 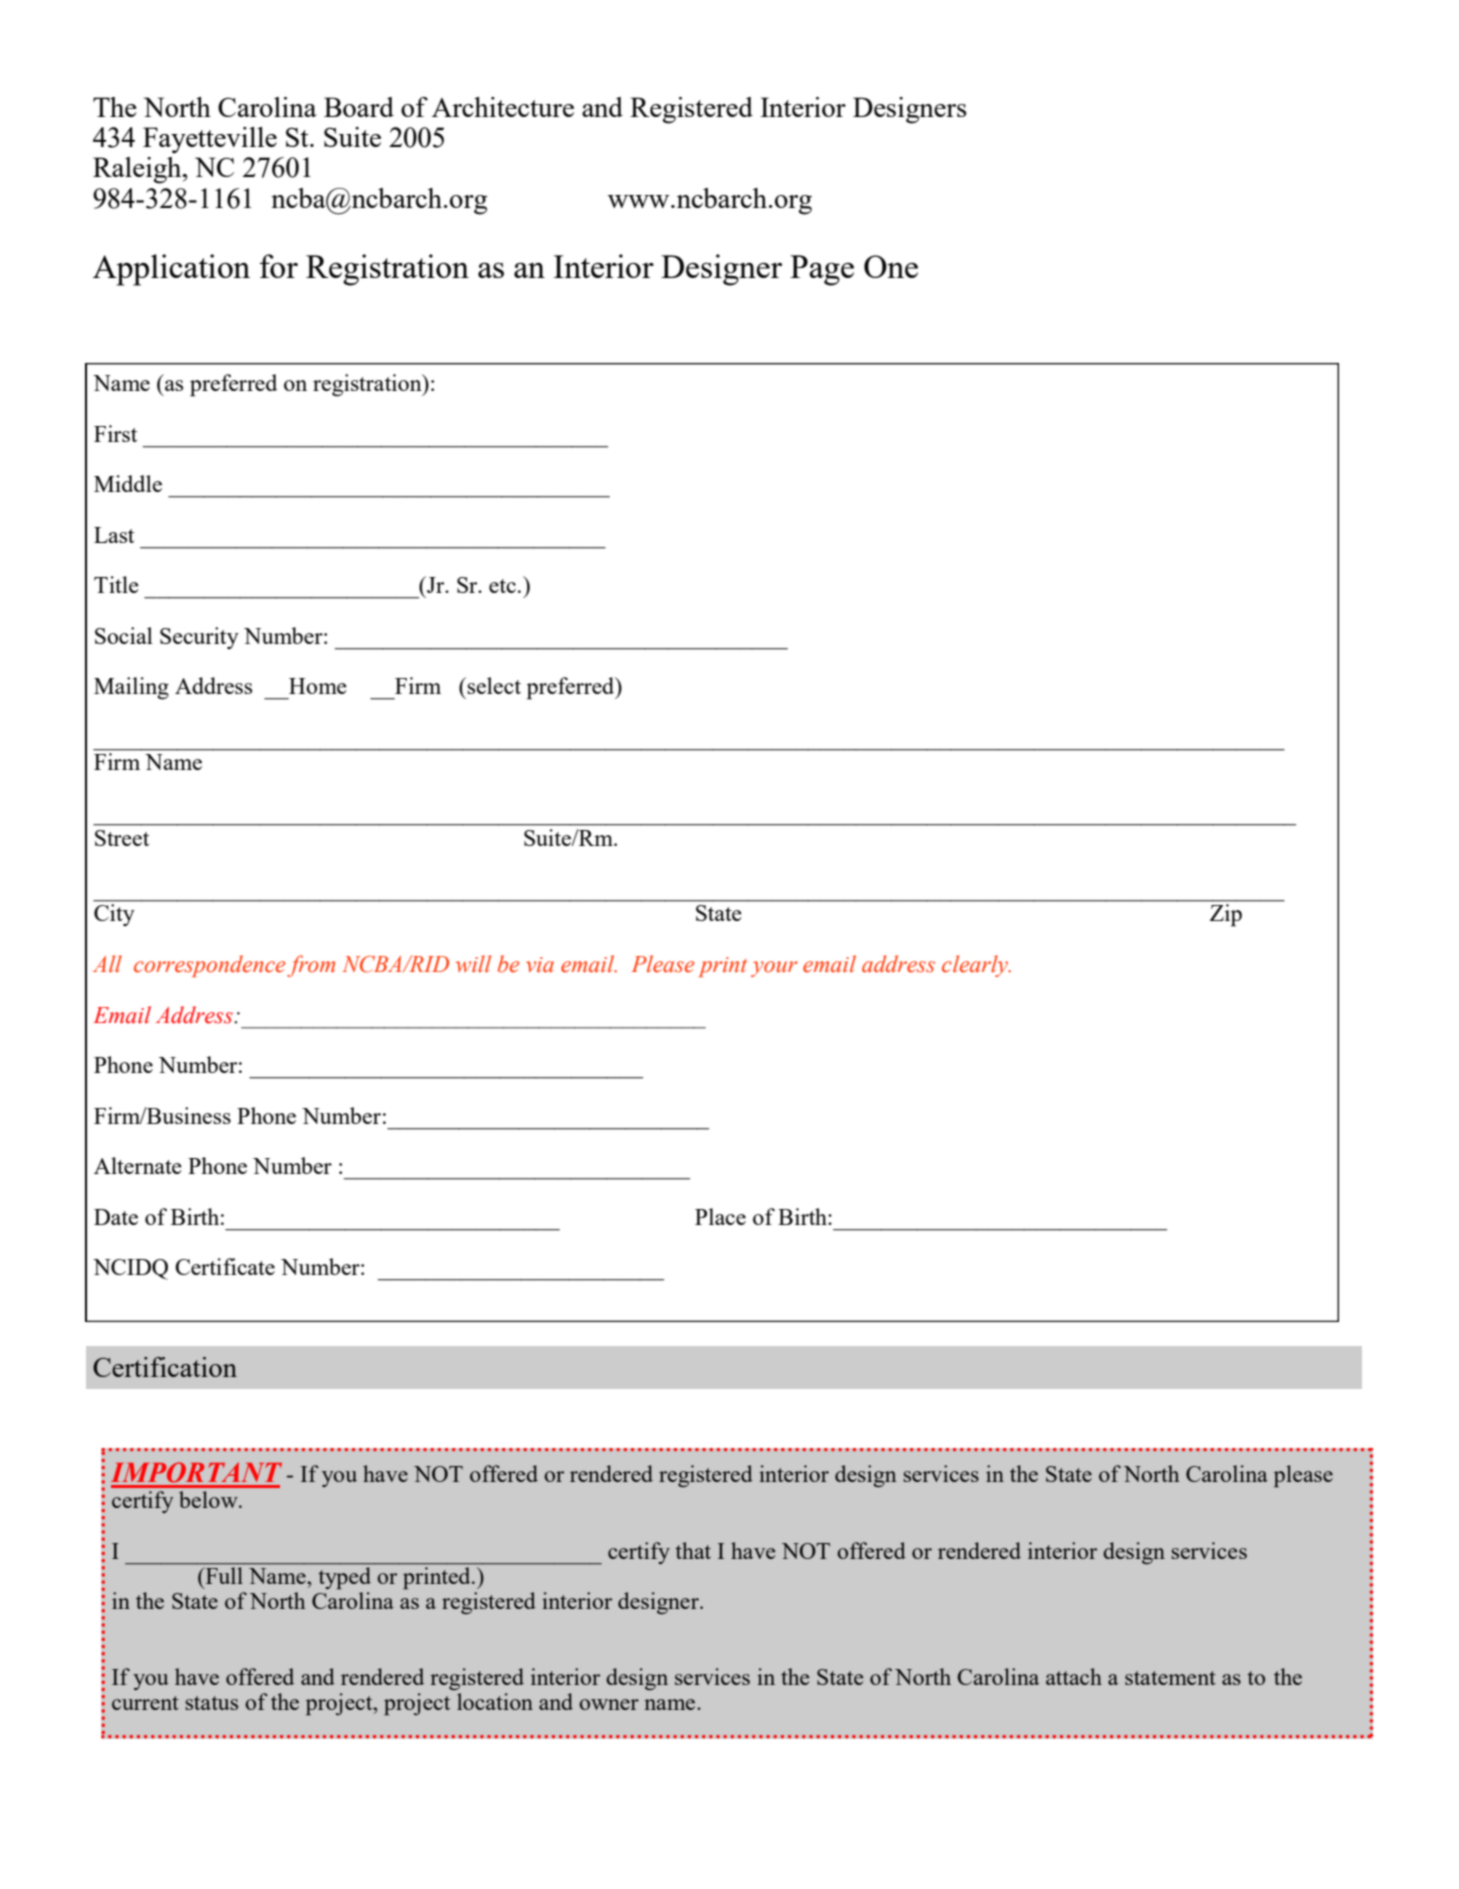 I want to click on Fayetteville, so click(x=210, y=140).
